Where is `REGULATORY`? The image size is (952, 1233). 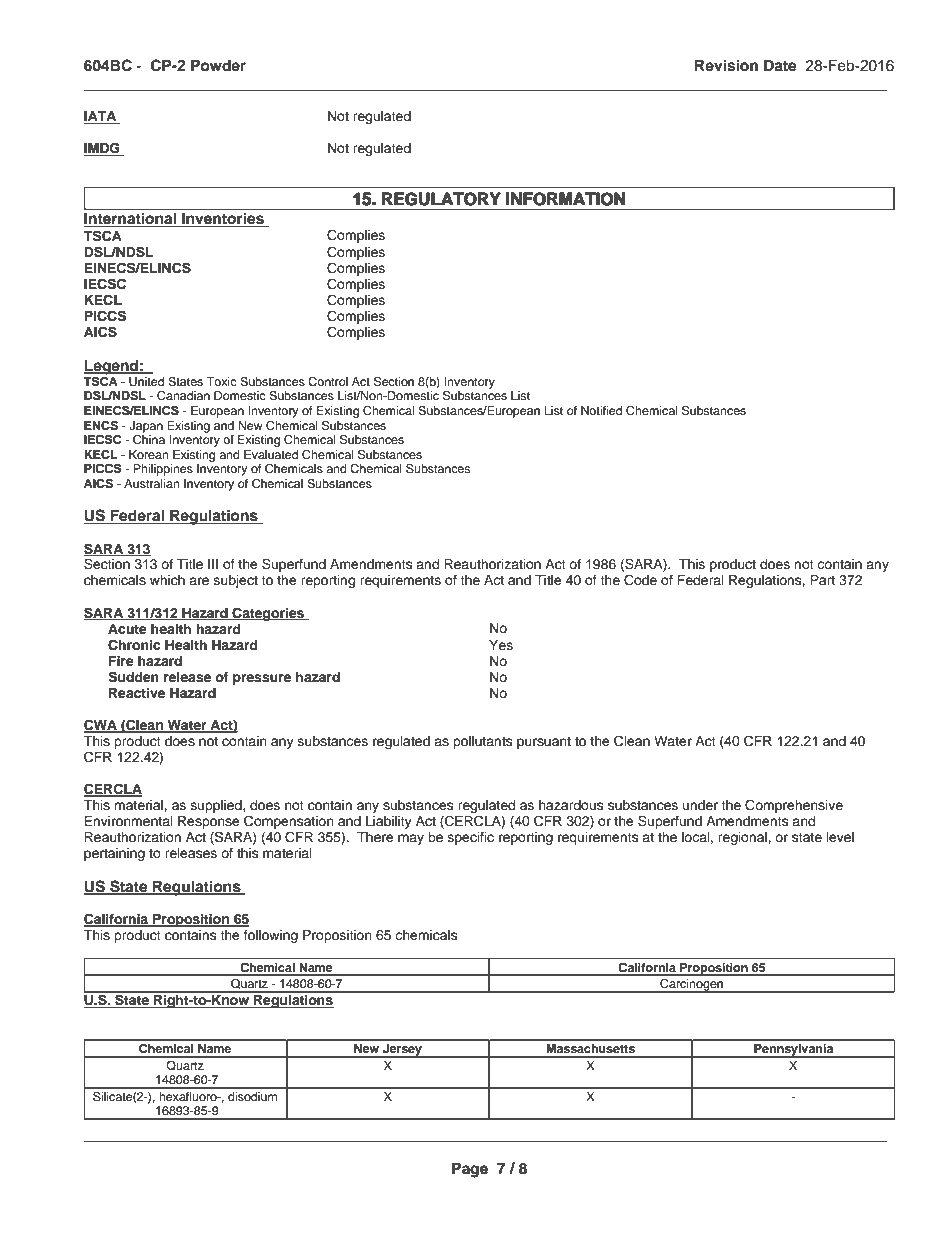 REGULATORY is located at coordinates (441, 199).
